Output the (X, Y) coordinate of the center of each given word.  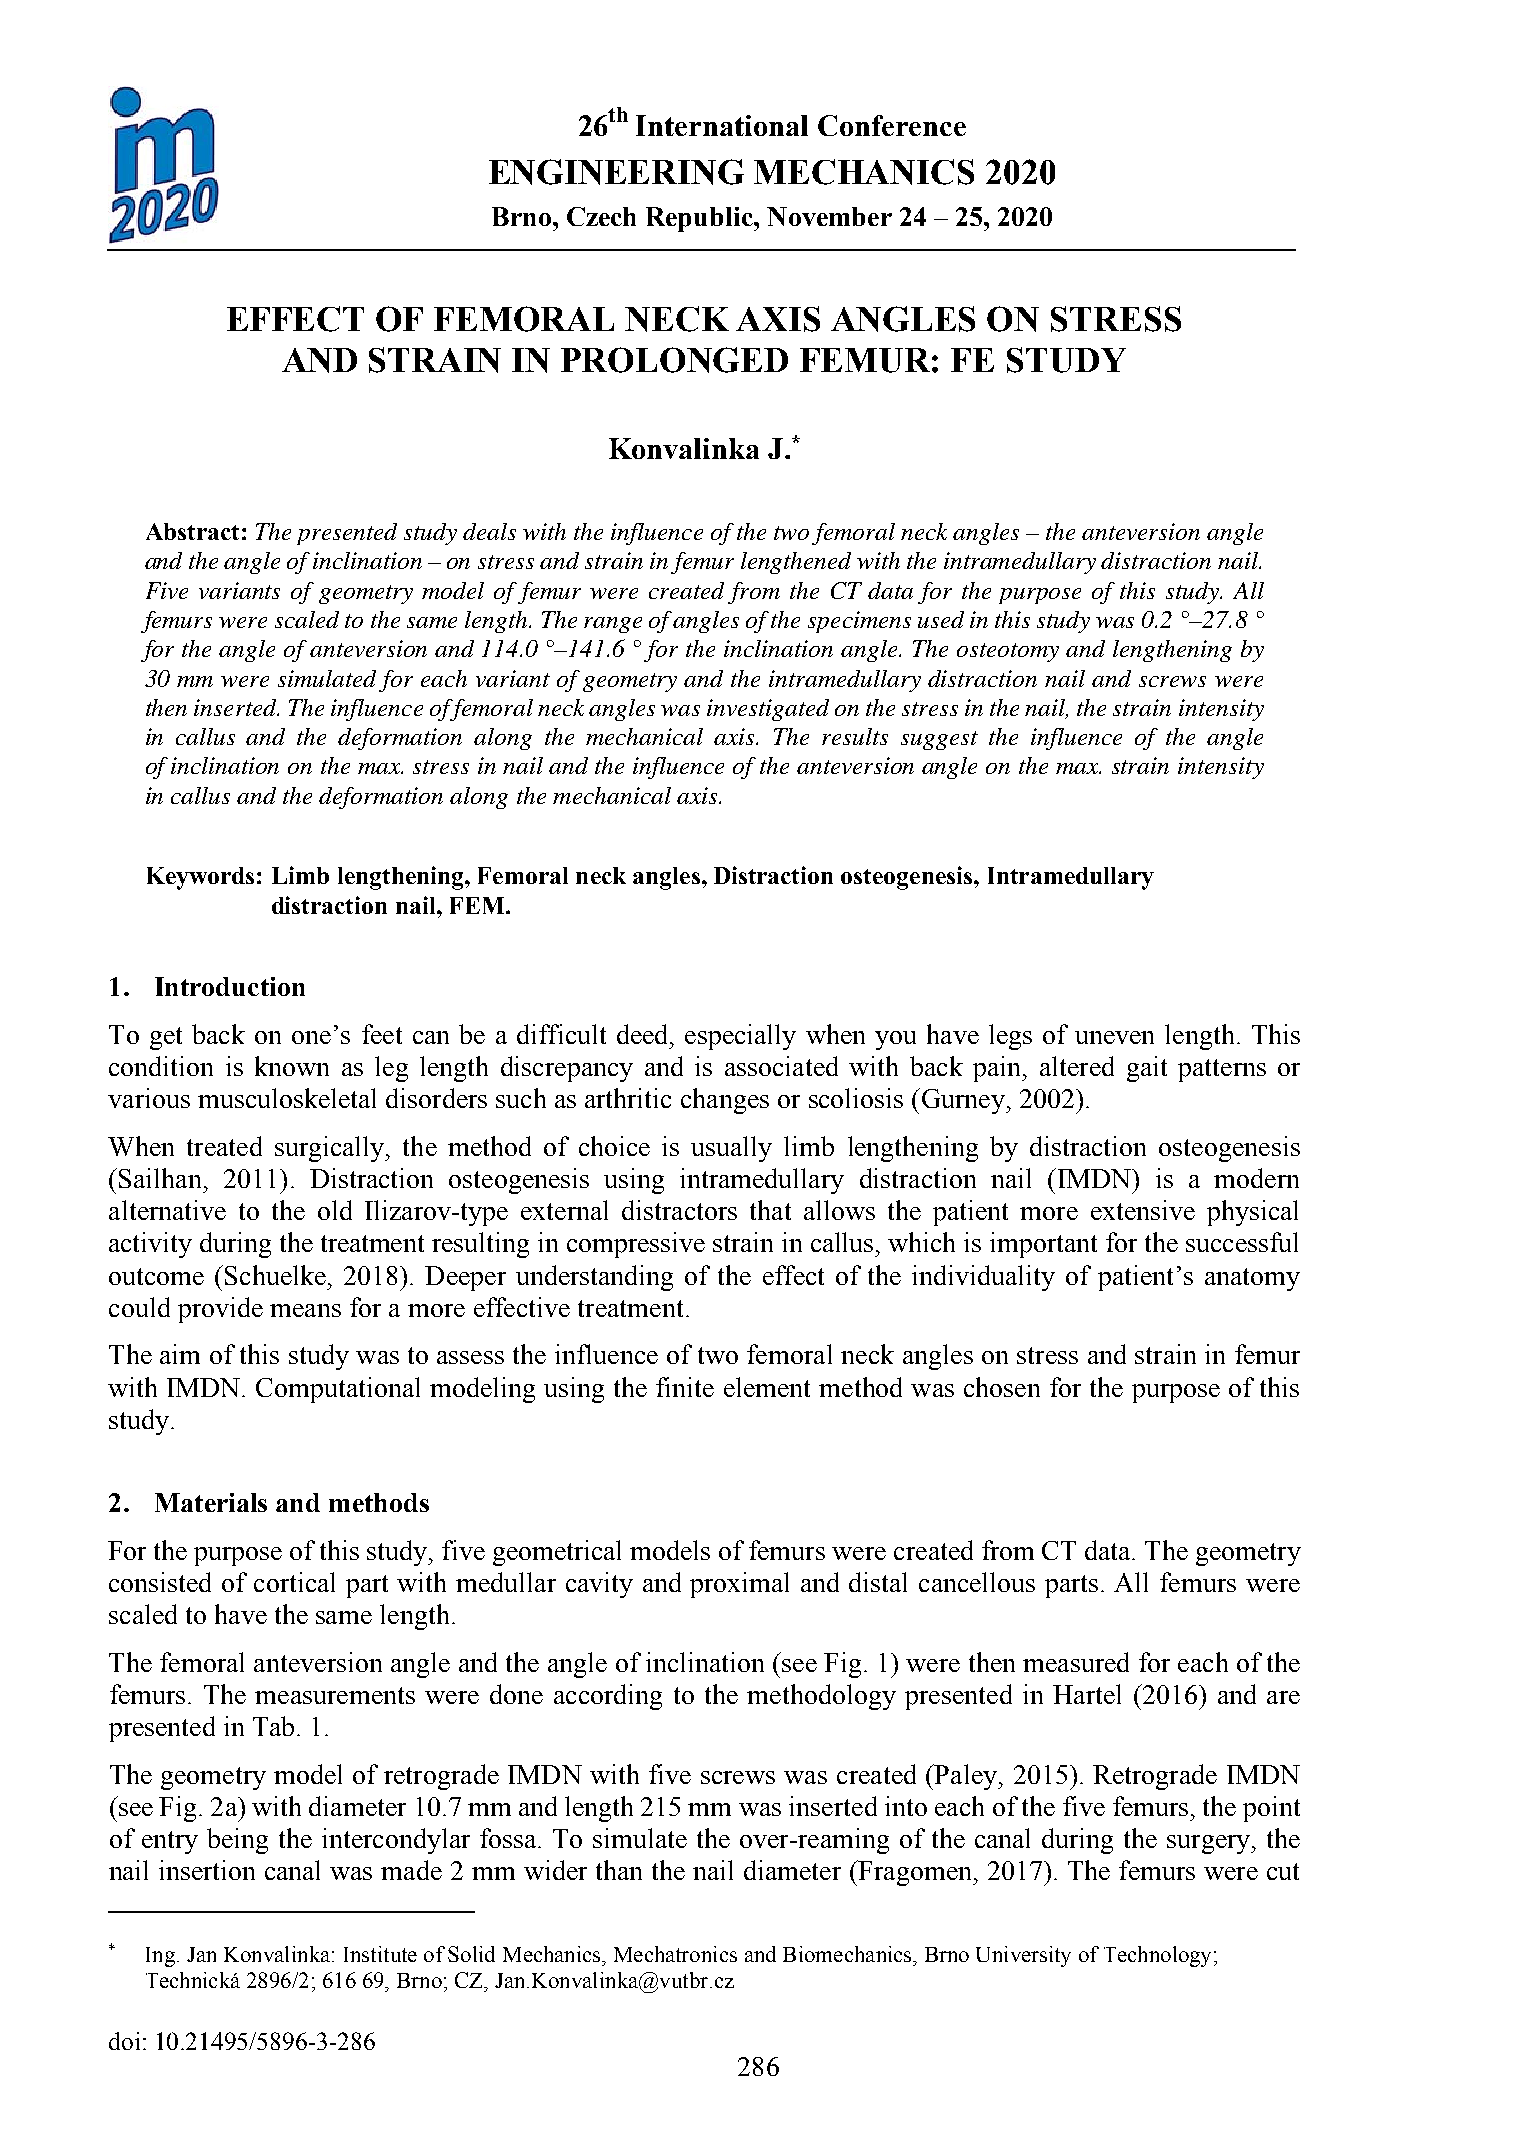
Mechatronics (675, 1954)
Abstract (192, 531)
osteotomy (1008, 652)
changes (725, 1101)
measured (1076, 1662)
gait (1147, 1069)
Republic (700, 219)
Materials (211, 1502)
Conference (892, 125)
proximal (739, 1585)
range (613, 625)
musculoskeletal (287, 1098)
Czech (601, 216)
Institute (380, 1954)
